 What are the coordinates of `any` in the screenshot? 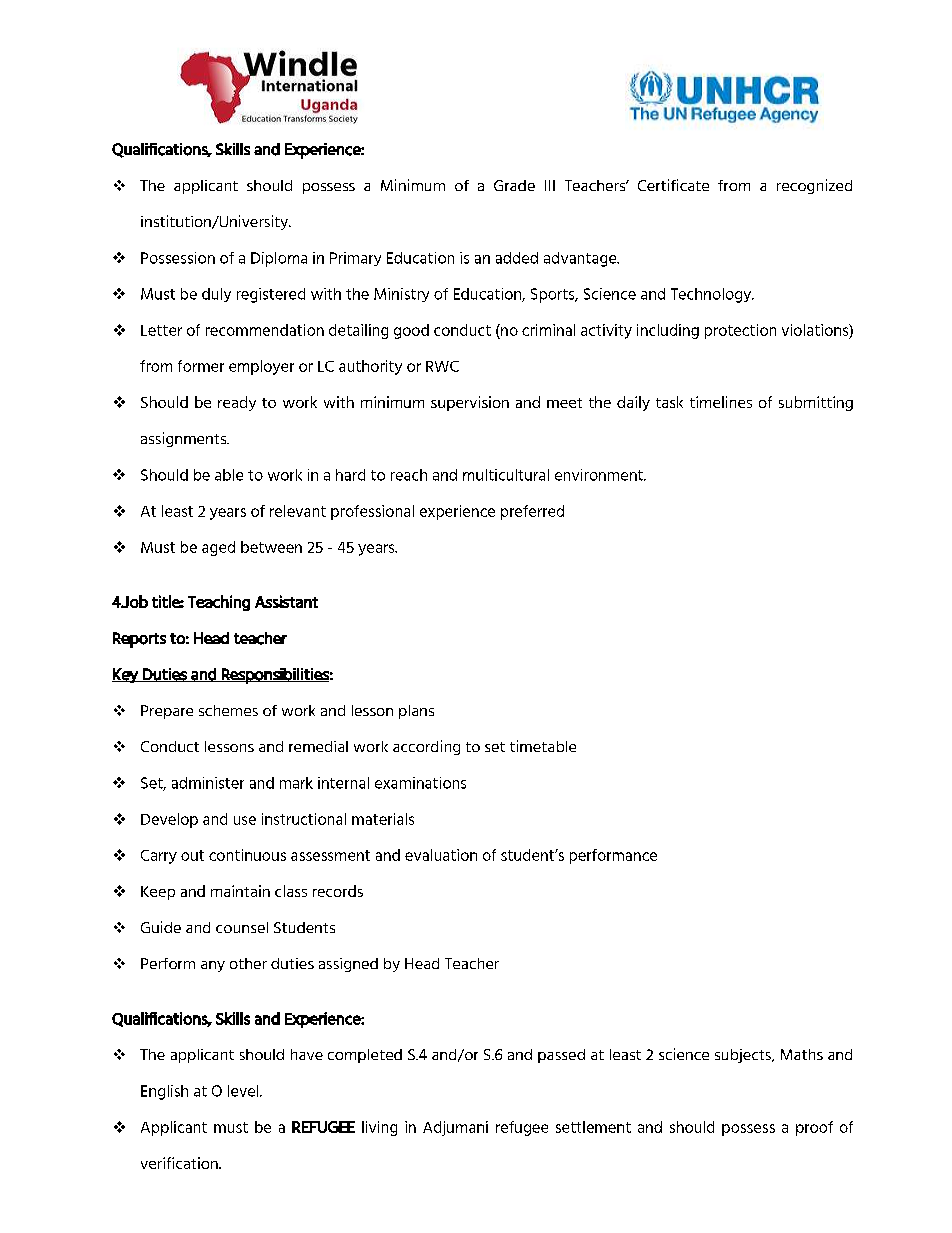 It's located at (213, 966).
